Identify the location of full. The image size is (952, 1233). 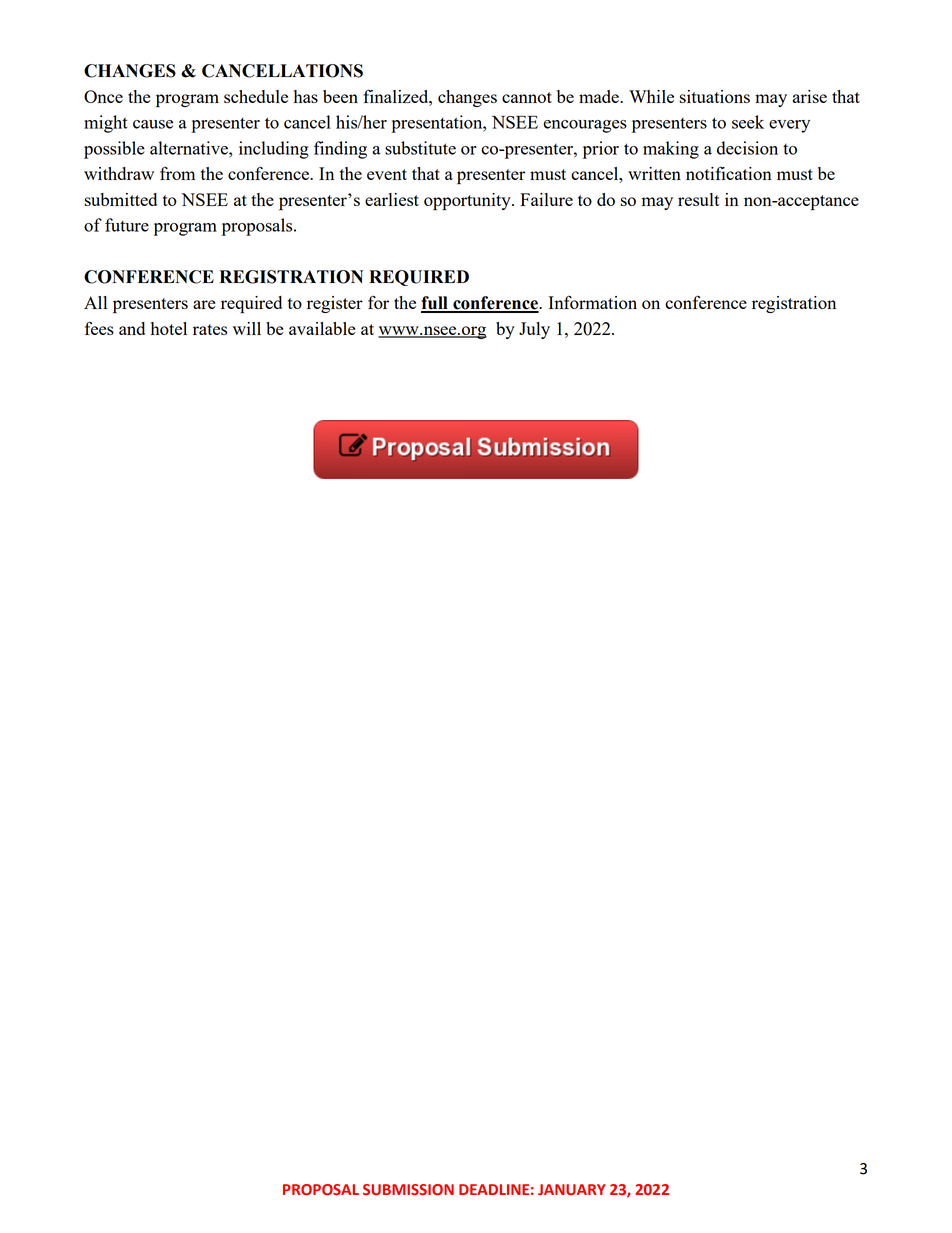
(435, 304).
